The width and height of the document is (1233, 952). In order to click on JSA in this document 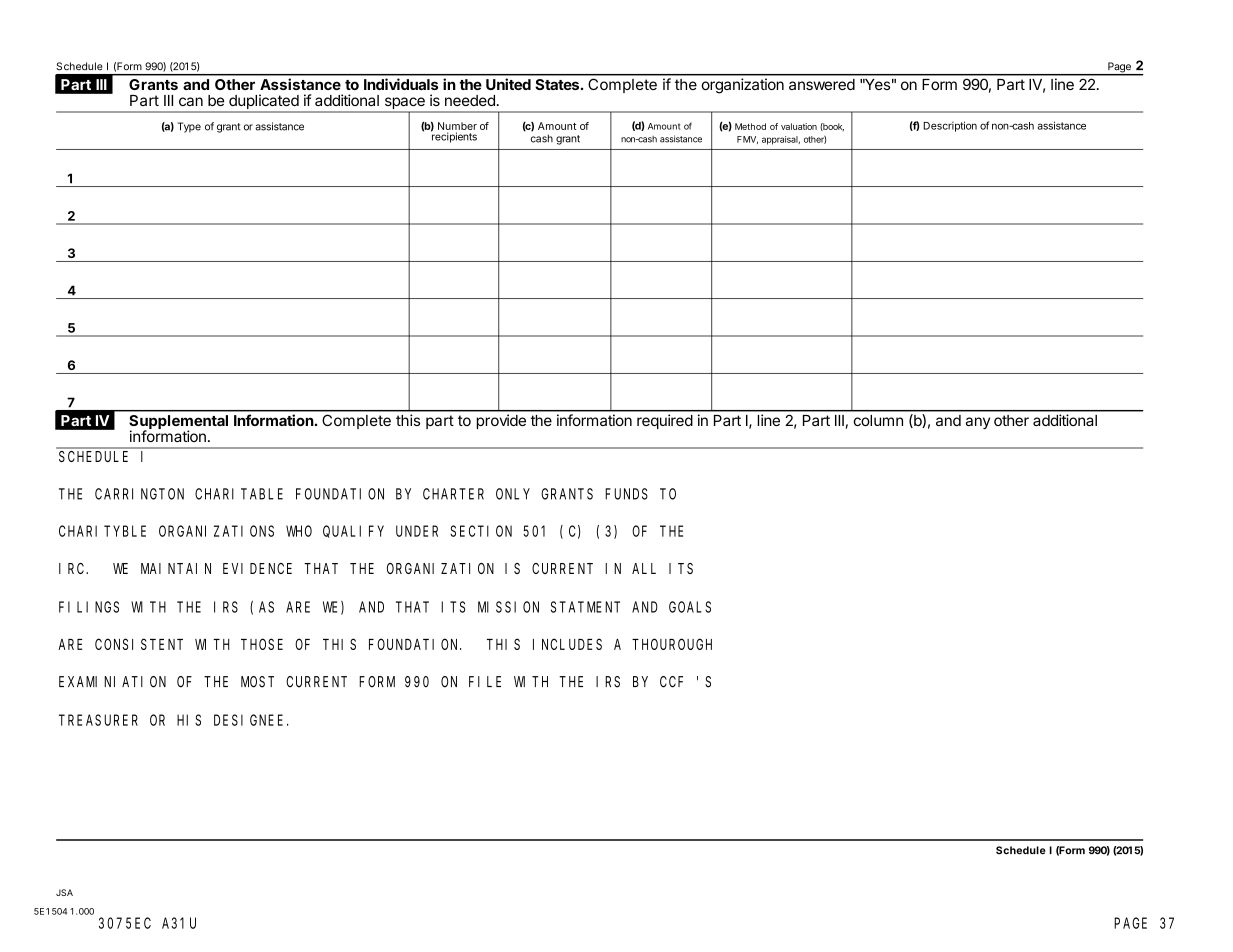, I will do `click(64, 892)`.
